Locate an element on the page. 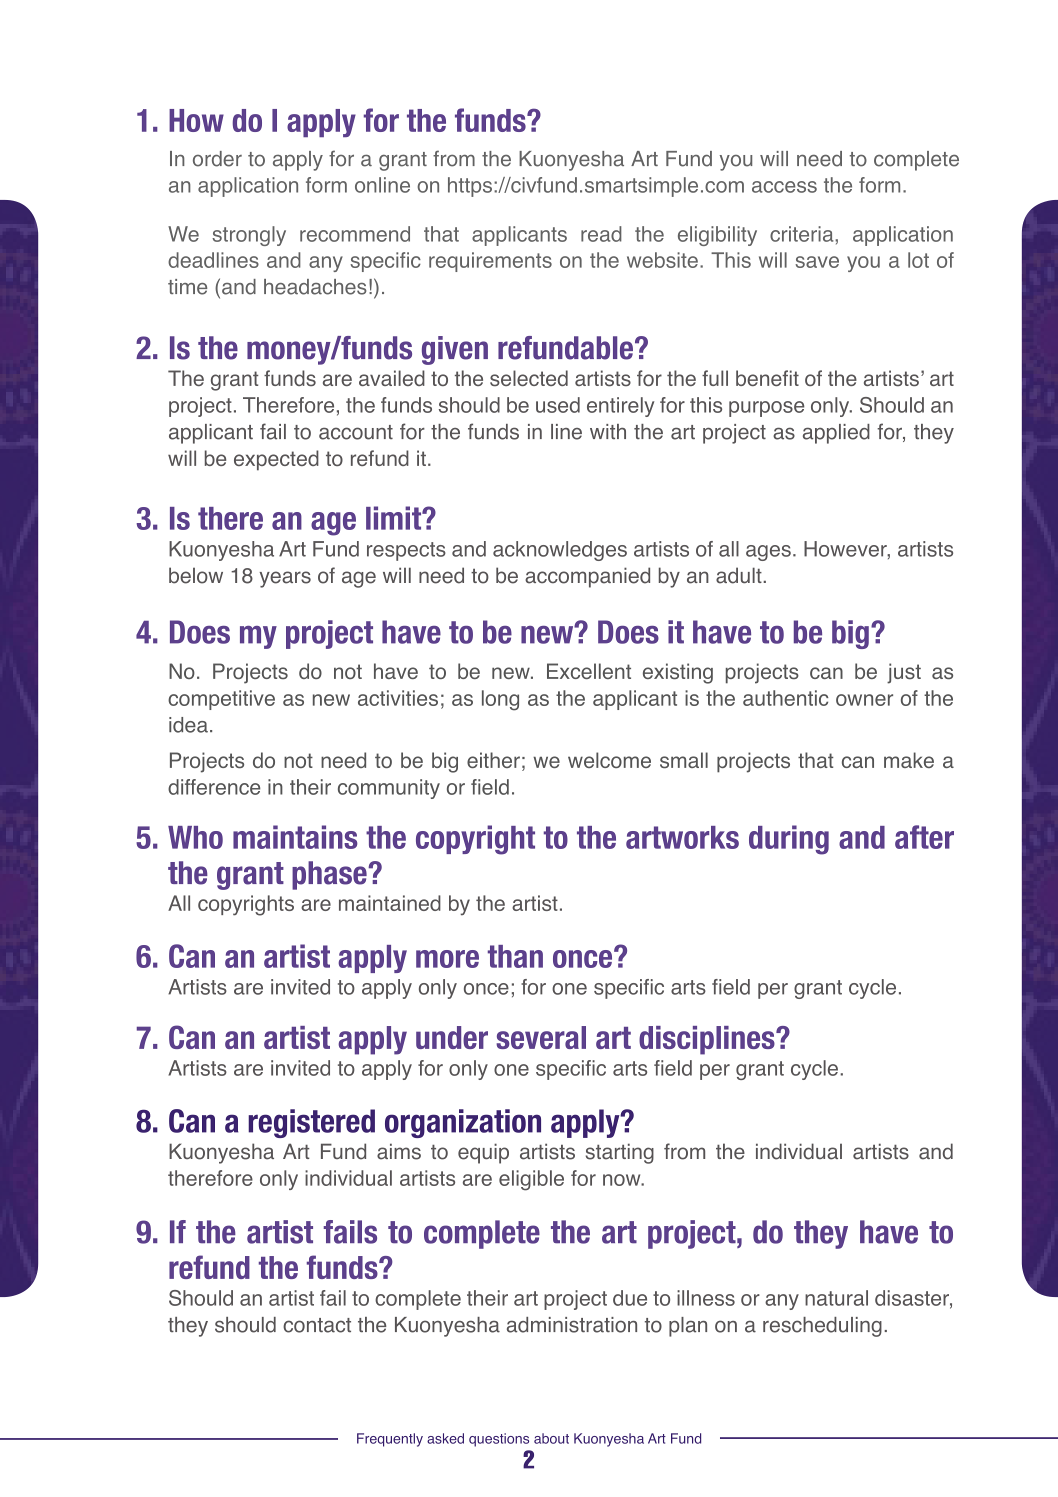  contact is located at coordinates (317, 1325).
